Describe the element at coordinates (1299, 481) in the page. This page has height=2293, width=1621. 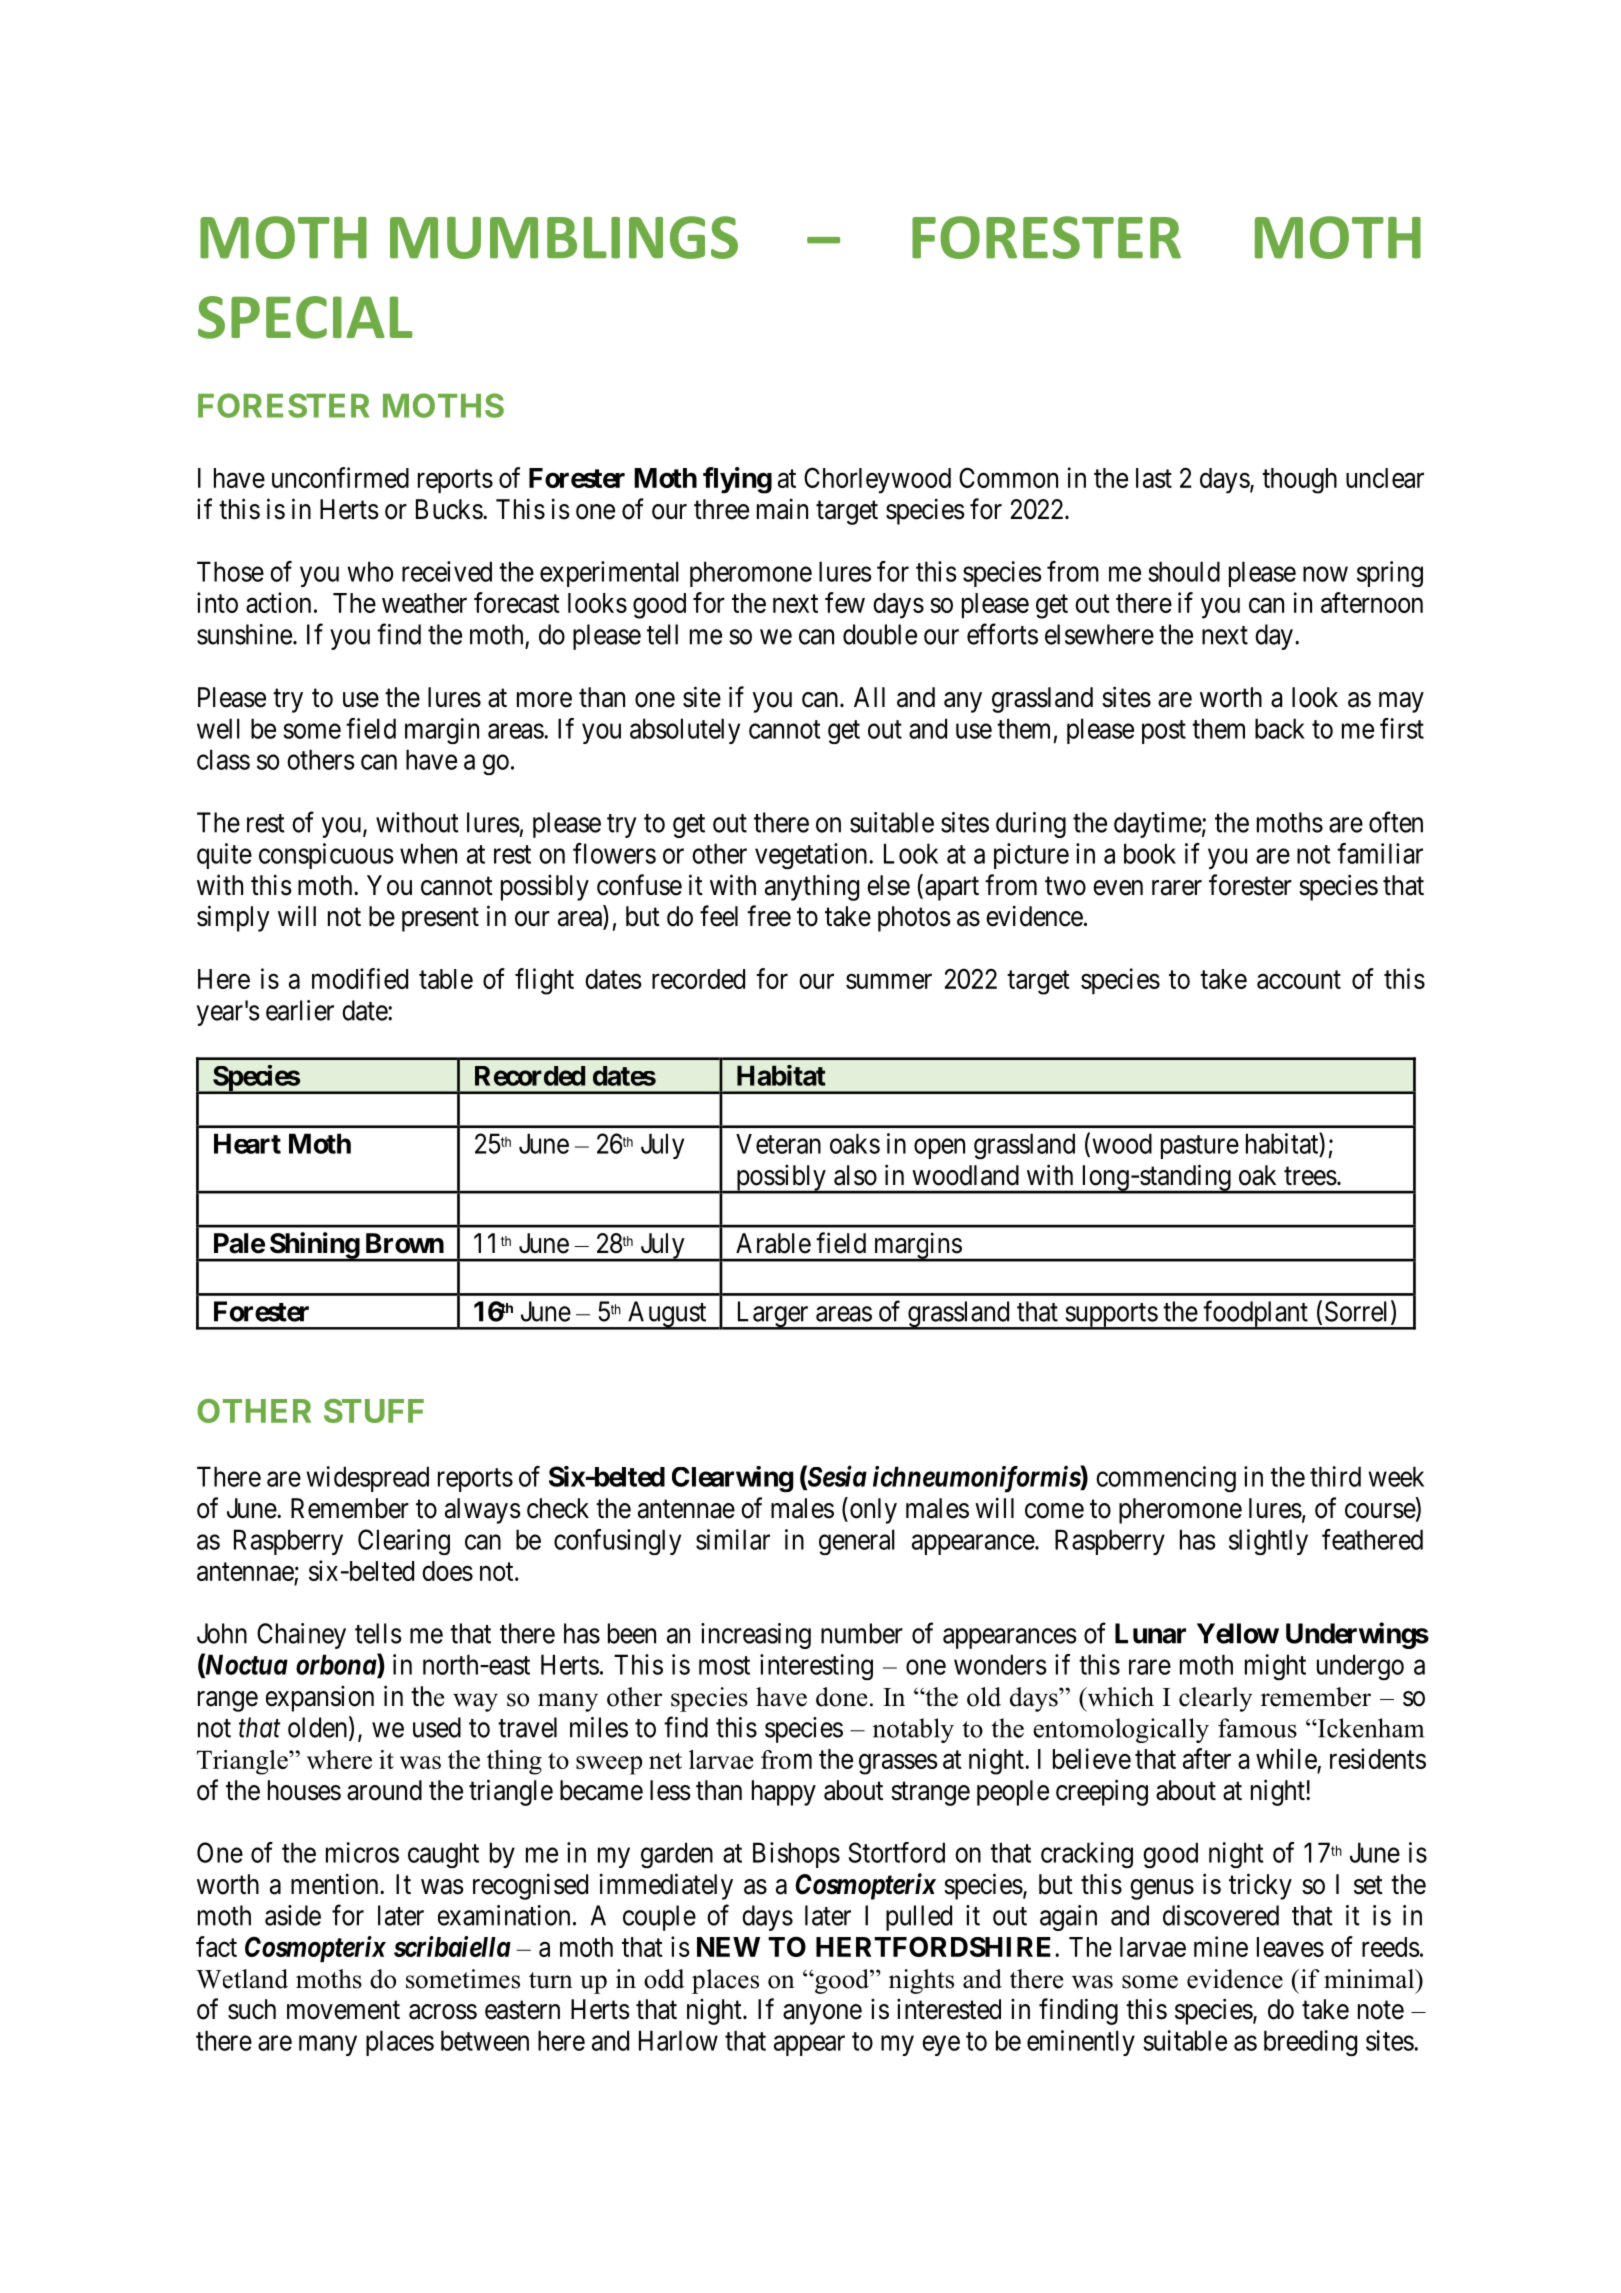
I see `though` at that location.
